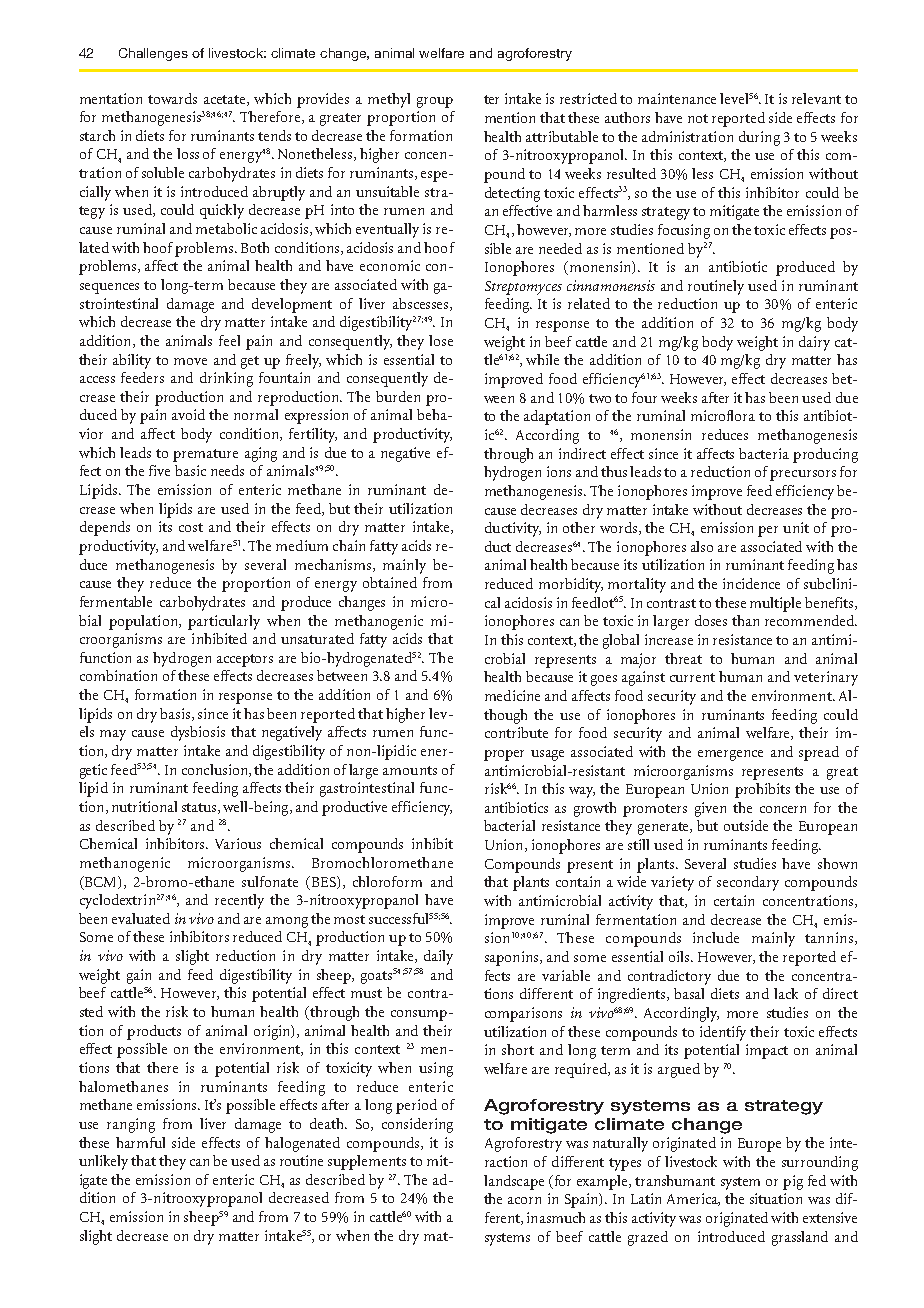 This image has height=1308, width=924. What do you see at coordinates (172, 98) in the image?
I see `towards` at bounding box center [172, 98].
